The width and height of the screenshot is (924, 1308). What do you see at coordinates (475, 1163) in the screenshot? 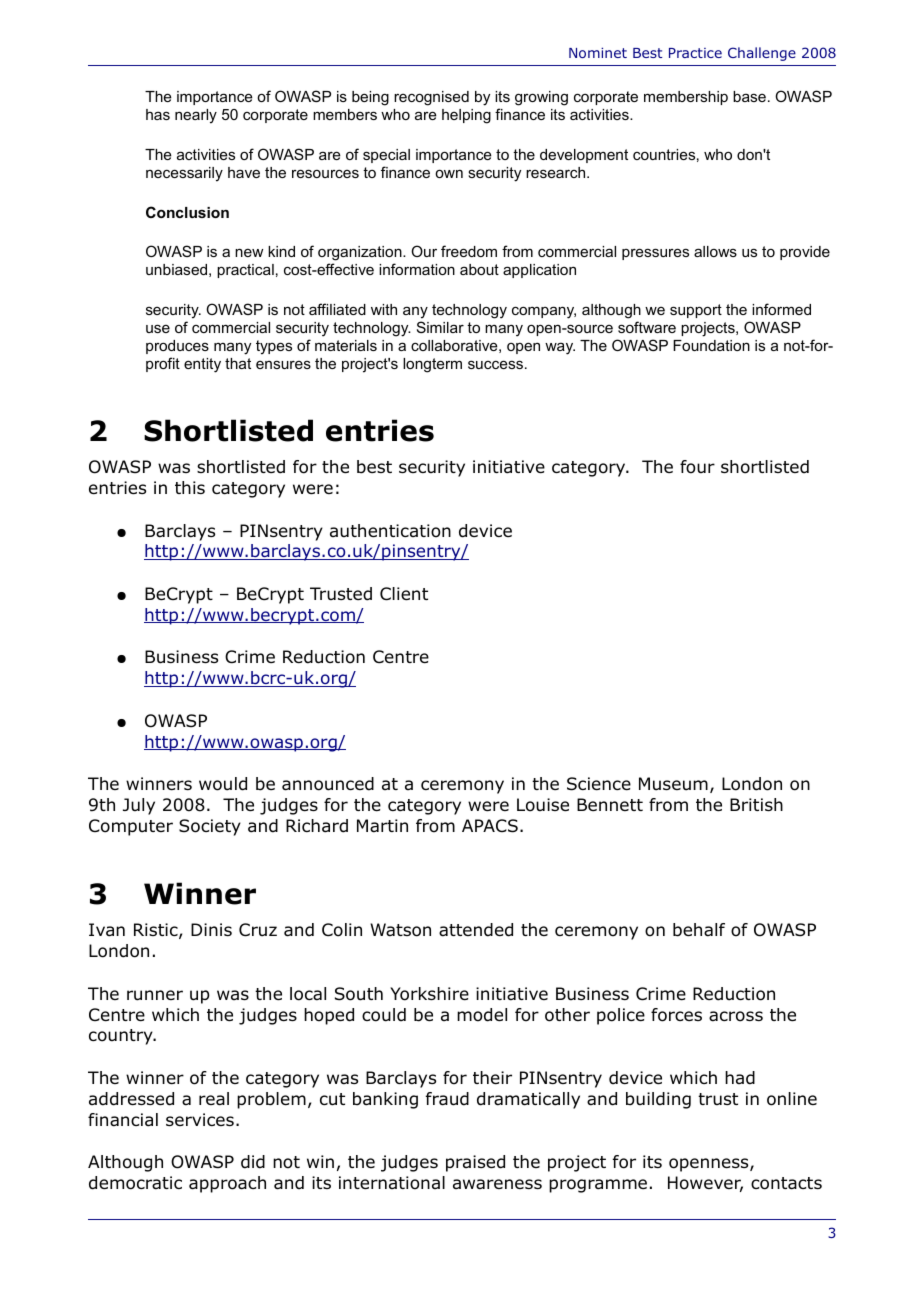
I see `praised` at bounding box center [475, 1163].
